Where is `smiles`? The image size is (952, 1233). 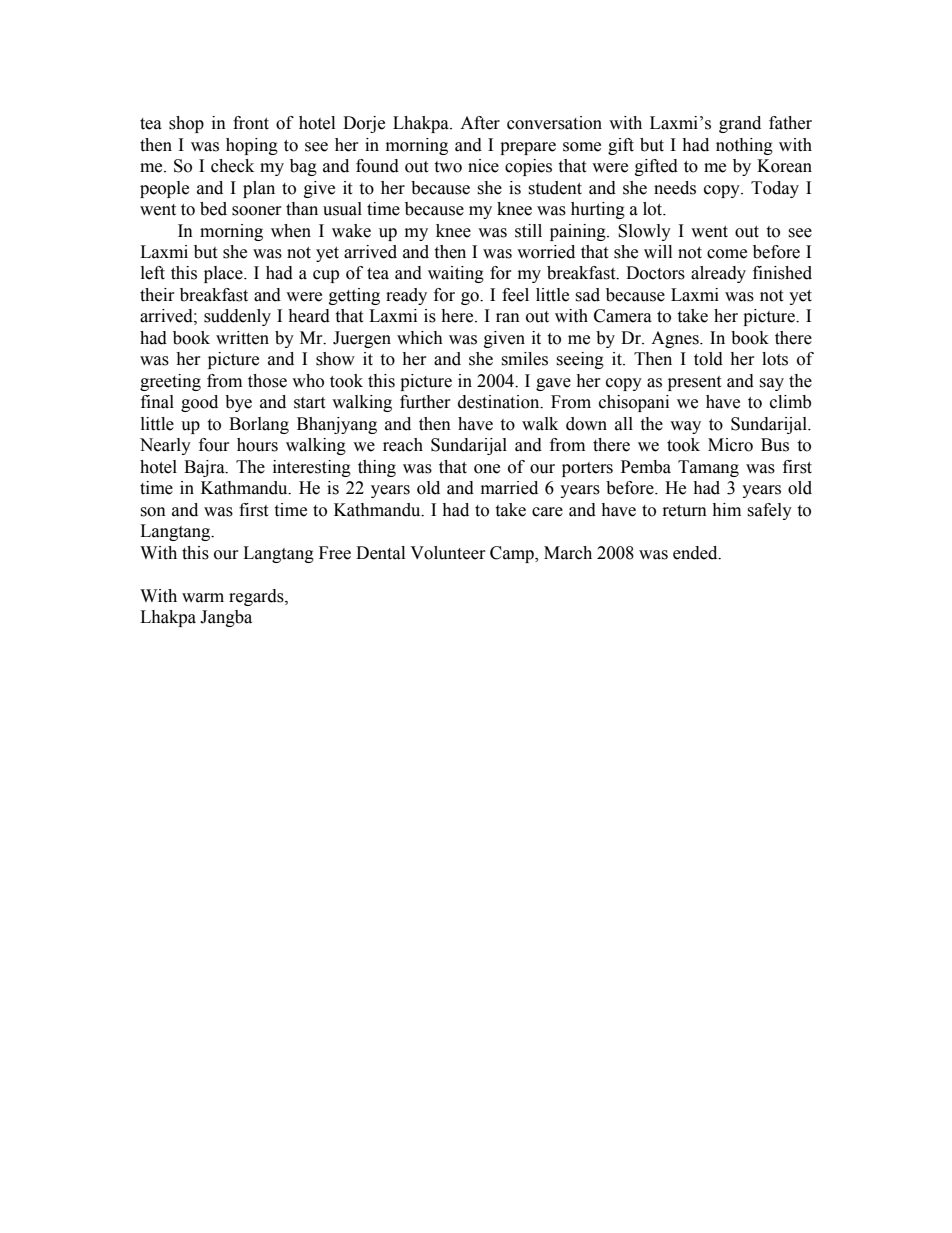 smiles is located at coordinates (524, 359).
